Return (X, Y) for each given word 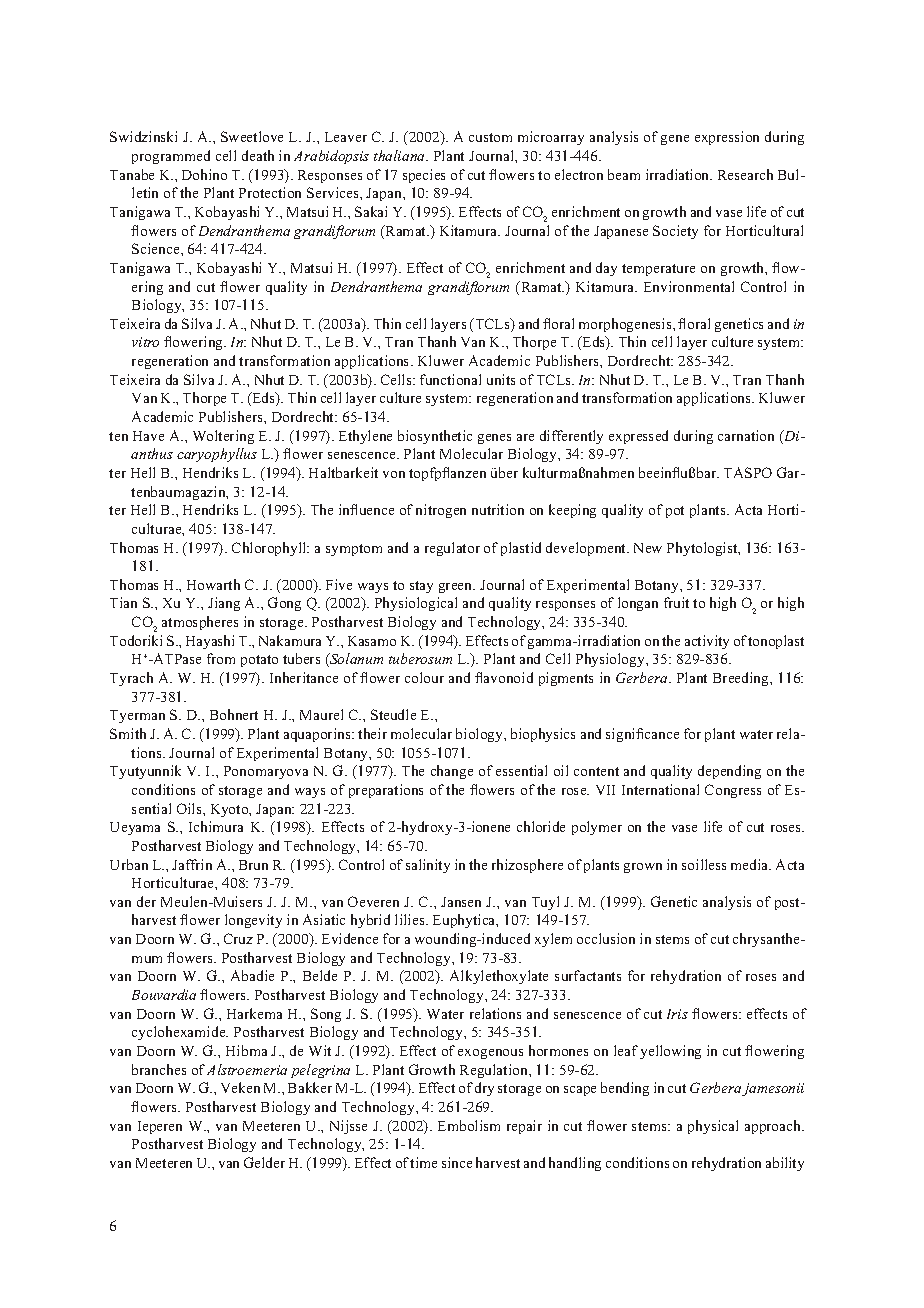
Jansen (461, 902)
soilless (704, 864)
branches (159, 1069)
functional (450, 379)
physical (713, 1127)
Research (745, 174)
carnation (746, 435)
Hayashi (210, 642)
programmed (171, 157)
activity (707, 642)
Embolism (469, 1125)
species (424, 176)
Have (148, 436)
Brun (253, 865)
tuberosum (420, 658)
